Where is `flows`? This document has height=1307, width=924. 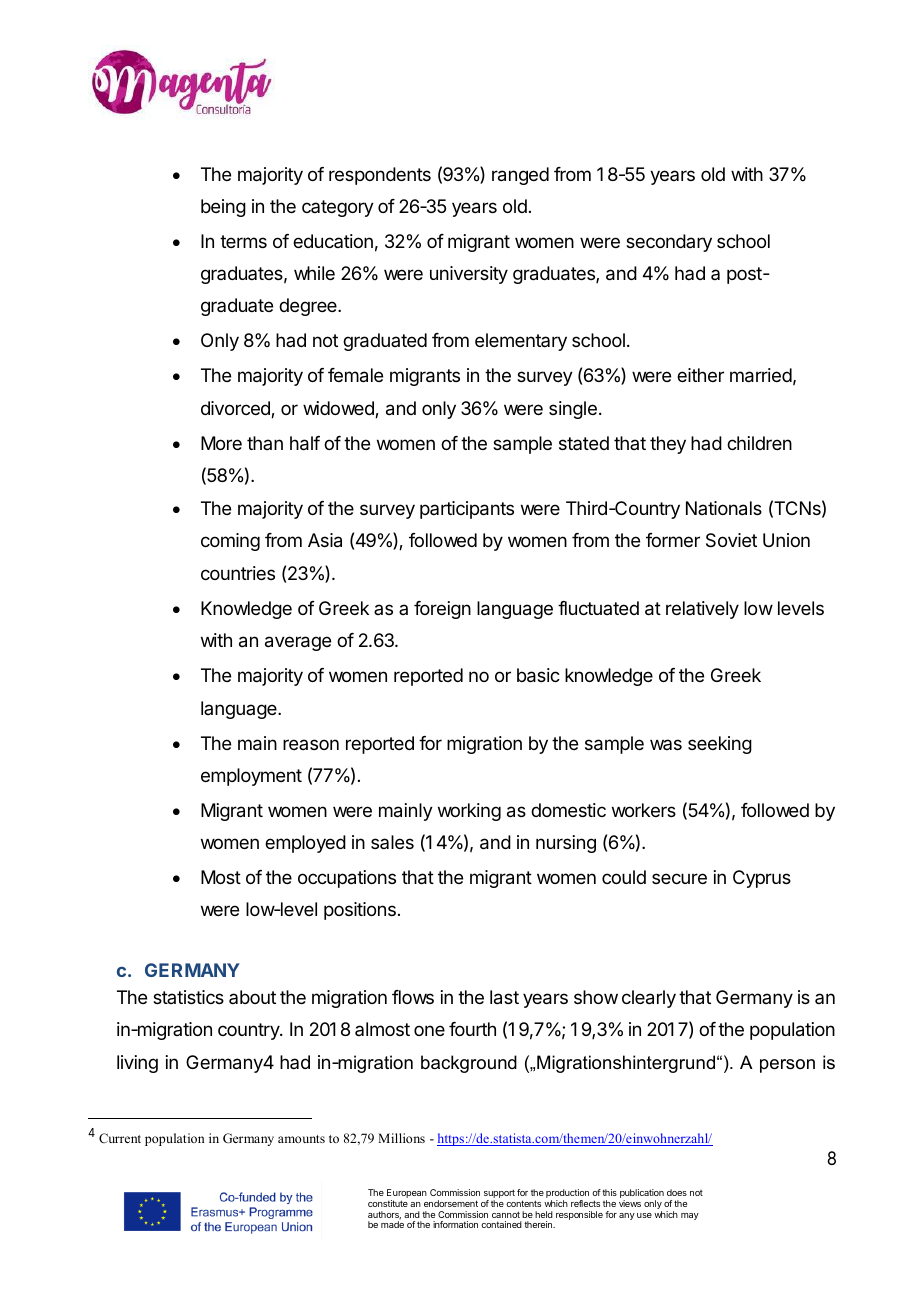
flows is located at coordinates (413, 997).
